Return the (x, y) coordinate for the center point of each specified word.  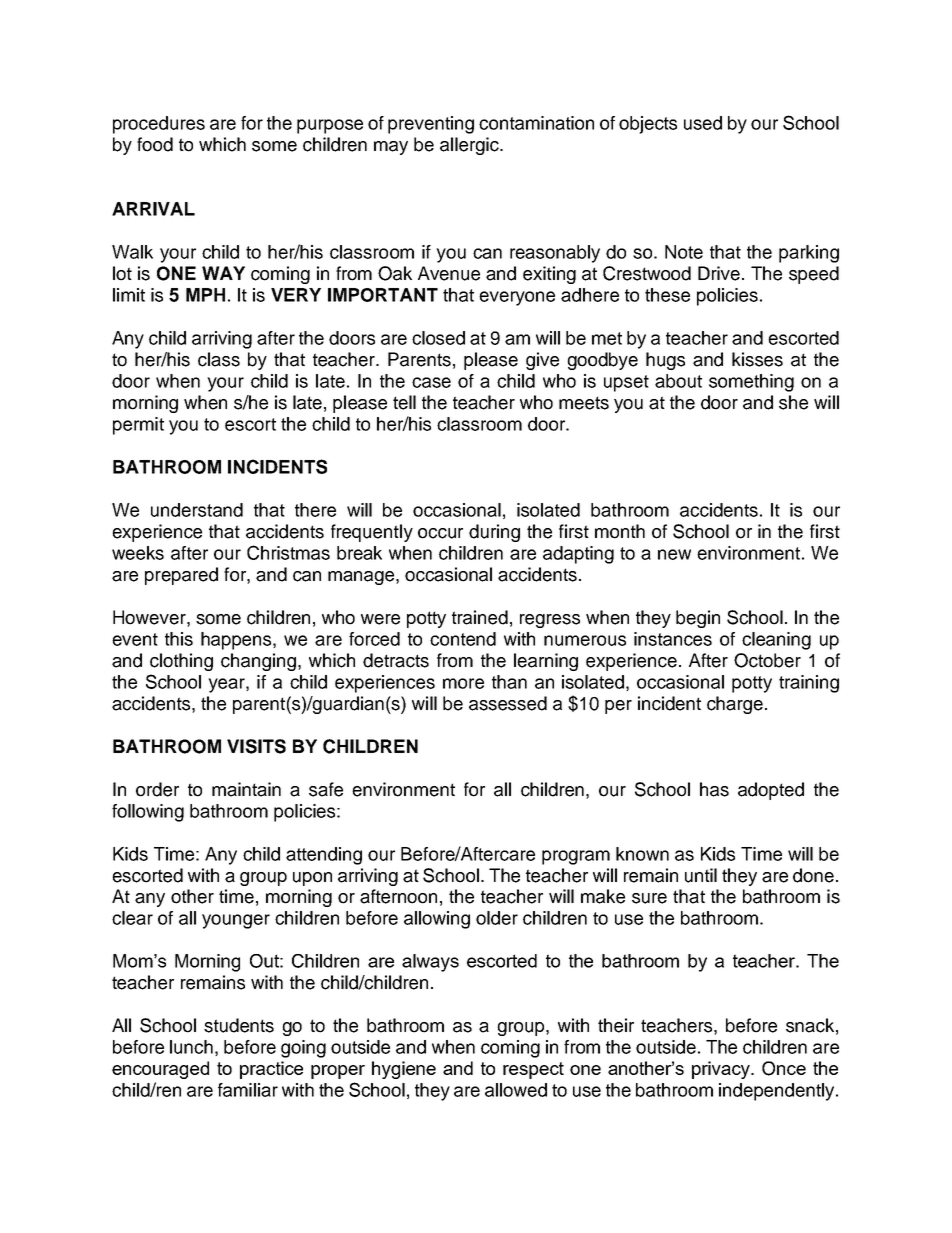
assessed (508, 703)
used (703, 123)
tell (404, 402)
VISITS (256, 746)
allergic (470, 146)
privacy (722, 1070)
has (714, 789)
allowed (516, 1090)
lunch (191, 1047)
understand (197, 510)
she (793, 402)
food (155, 144)
